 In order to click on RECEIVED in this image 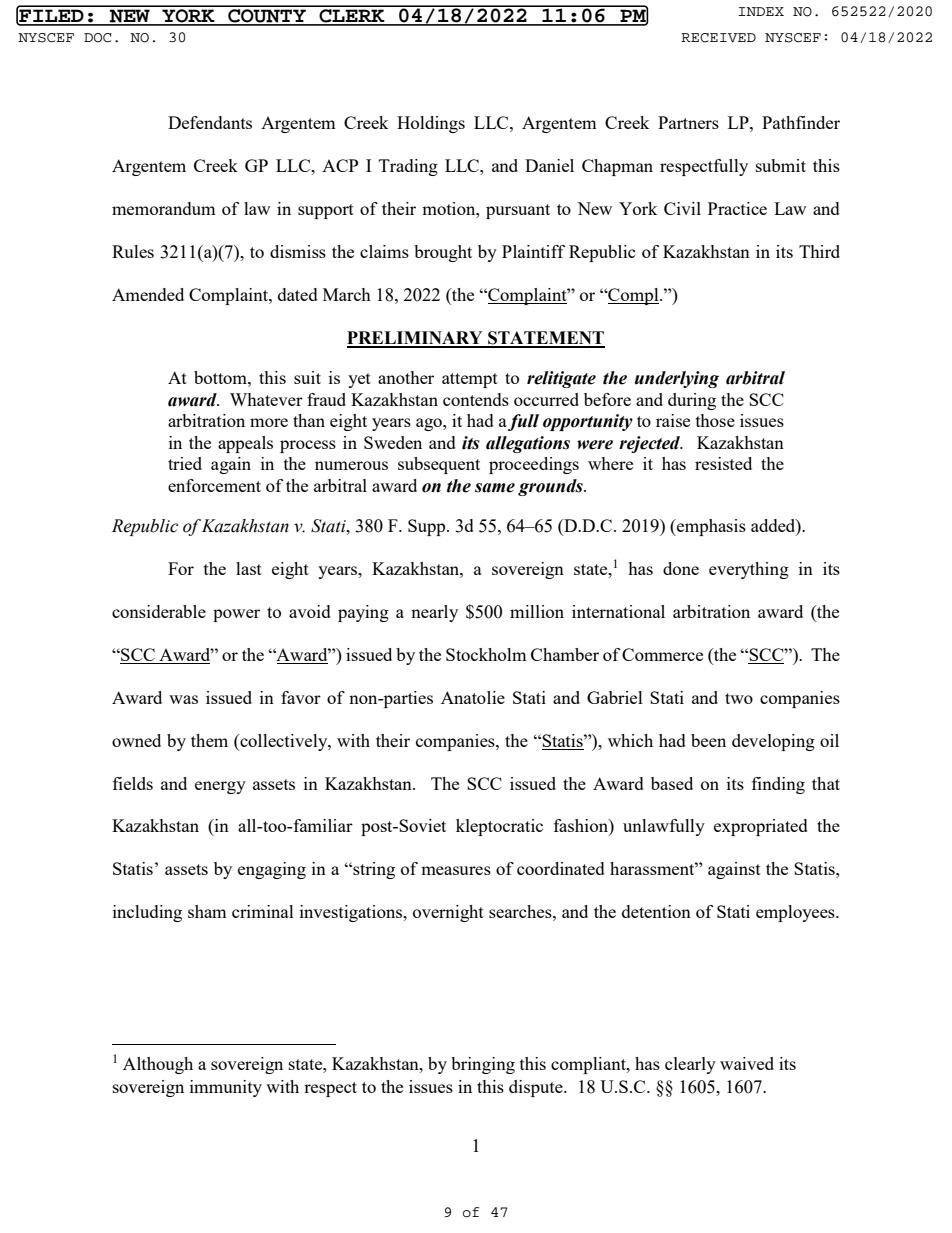, I will do `click(718, 38)`.
